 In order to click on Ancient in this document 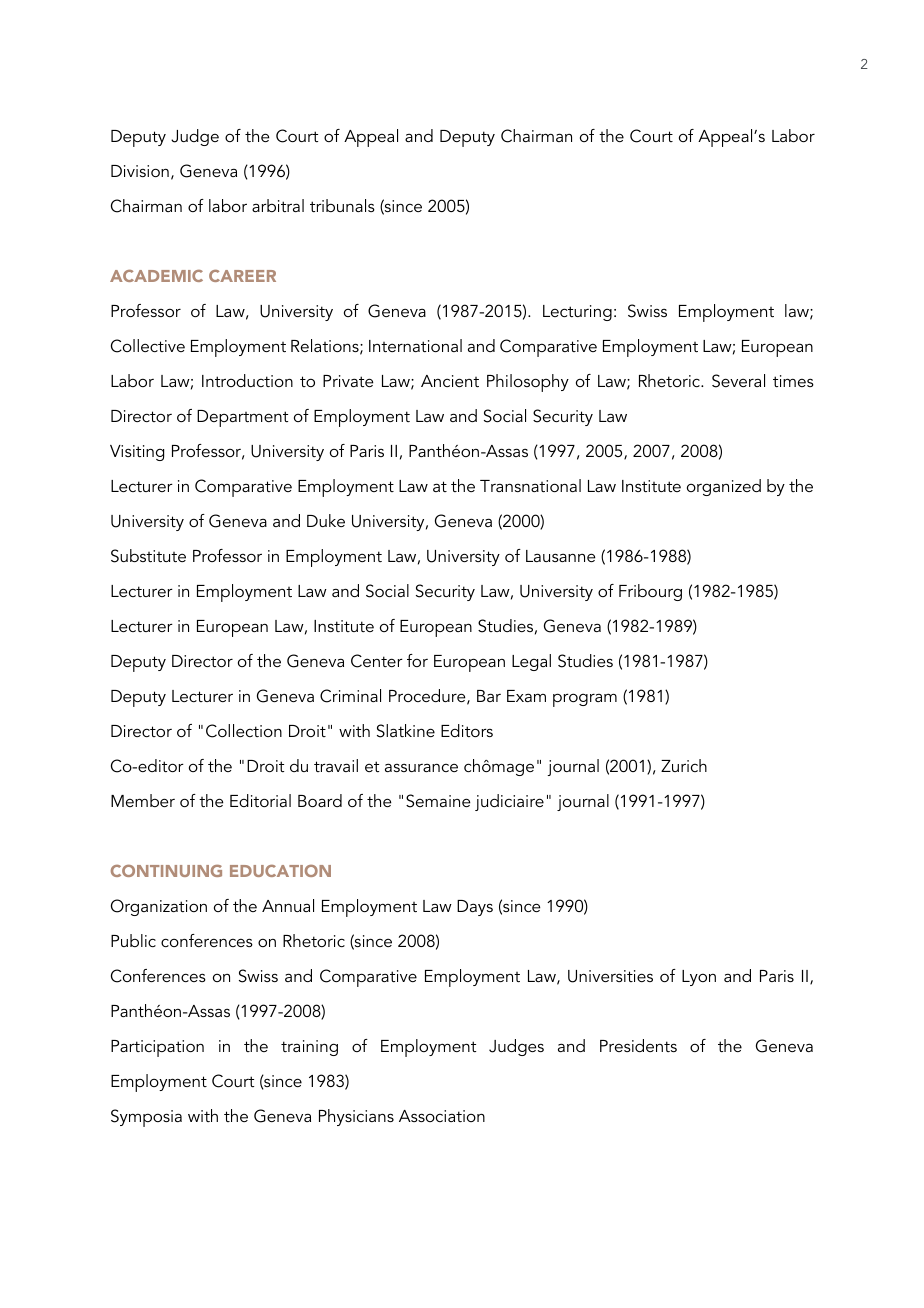, I will do `click(450, 381)`.
